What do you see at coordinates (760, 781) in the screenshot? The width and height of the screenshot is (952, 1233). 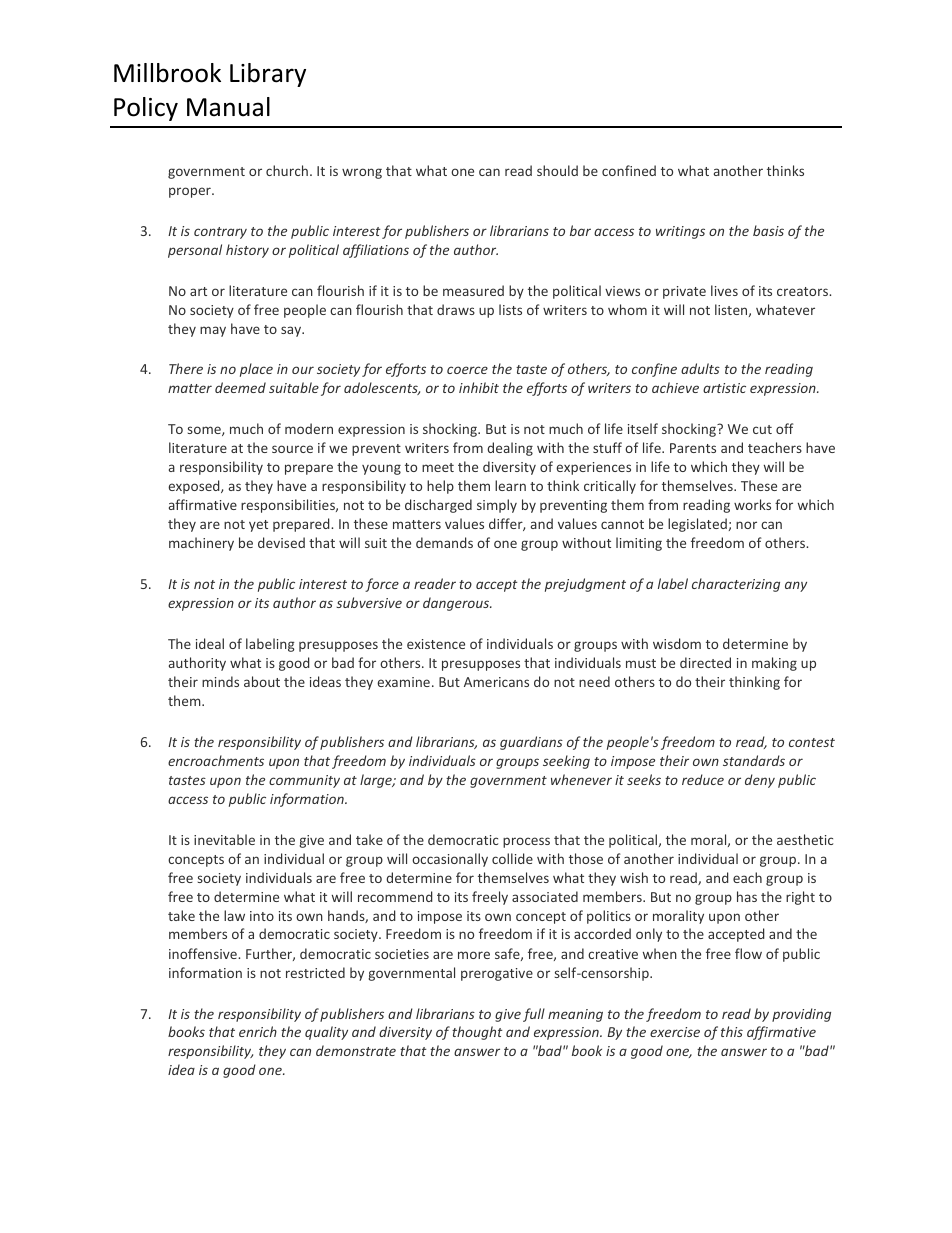 I see `deny` at bounding box center [760, 781].
